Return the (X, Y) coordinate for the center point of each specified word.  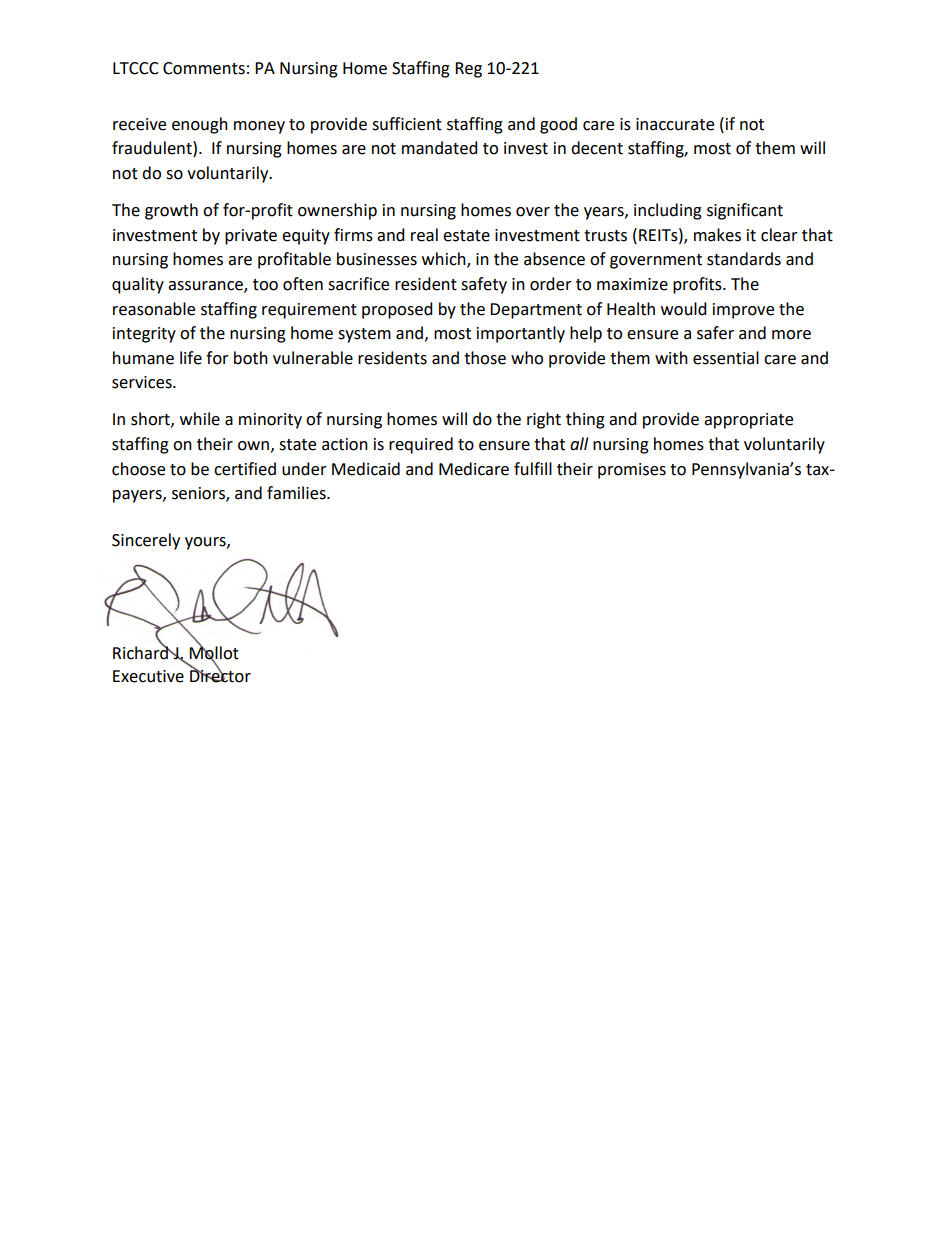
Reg (468, 70)
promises (632, 471)
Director (220, 675)
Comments (204, 68)
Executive (148, 676)
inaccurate (675, 124)
